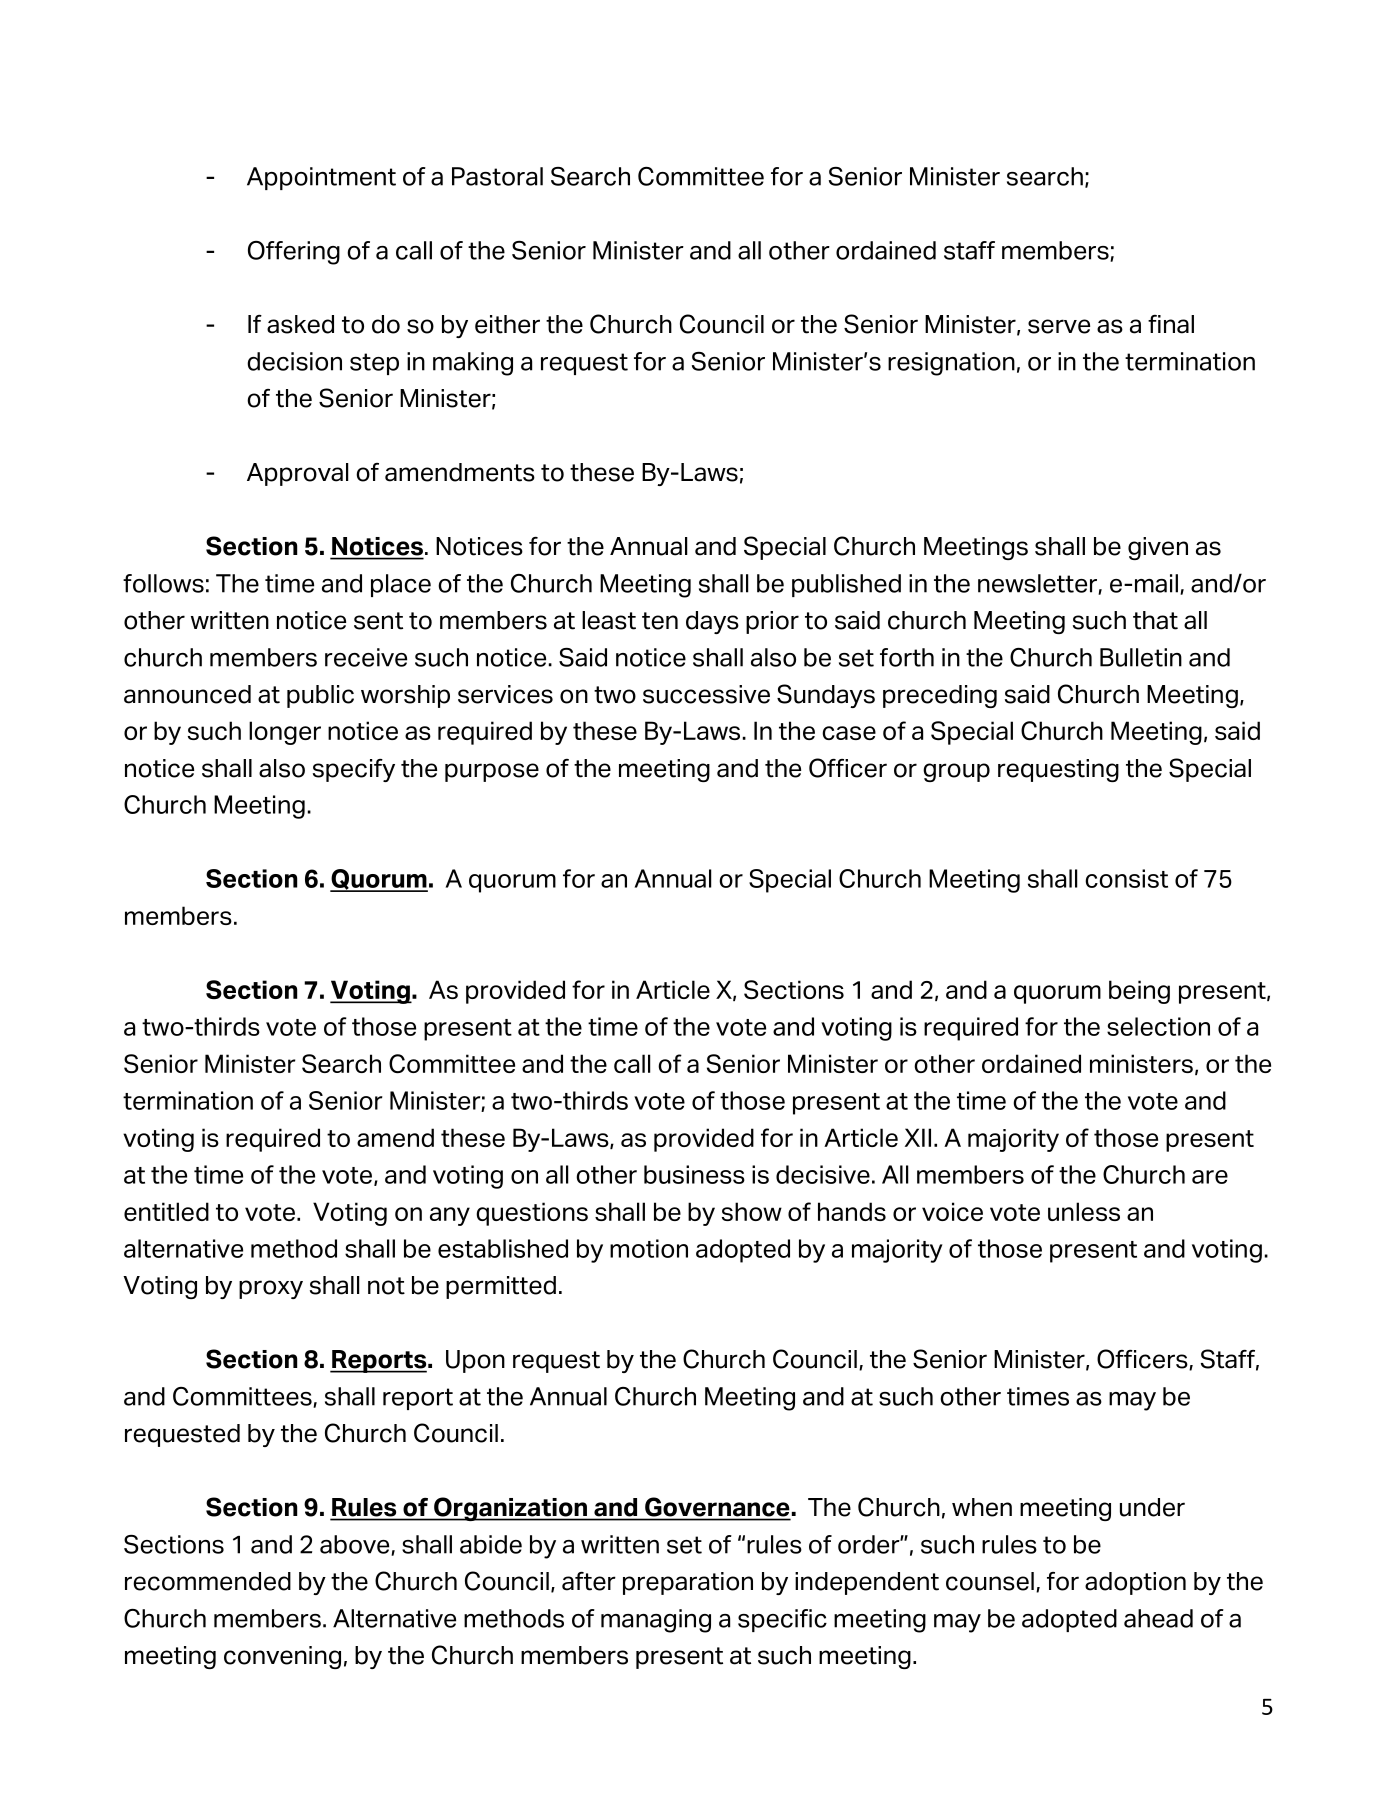 The height and width of the document is (1808, 1397). What do you see at coordinates (1084, 1211) in the document?
I see `unless` at bounding box center [1084, 1211].
